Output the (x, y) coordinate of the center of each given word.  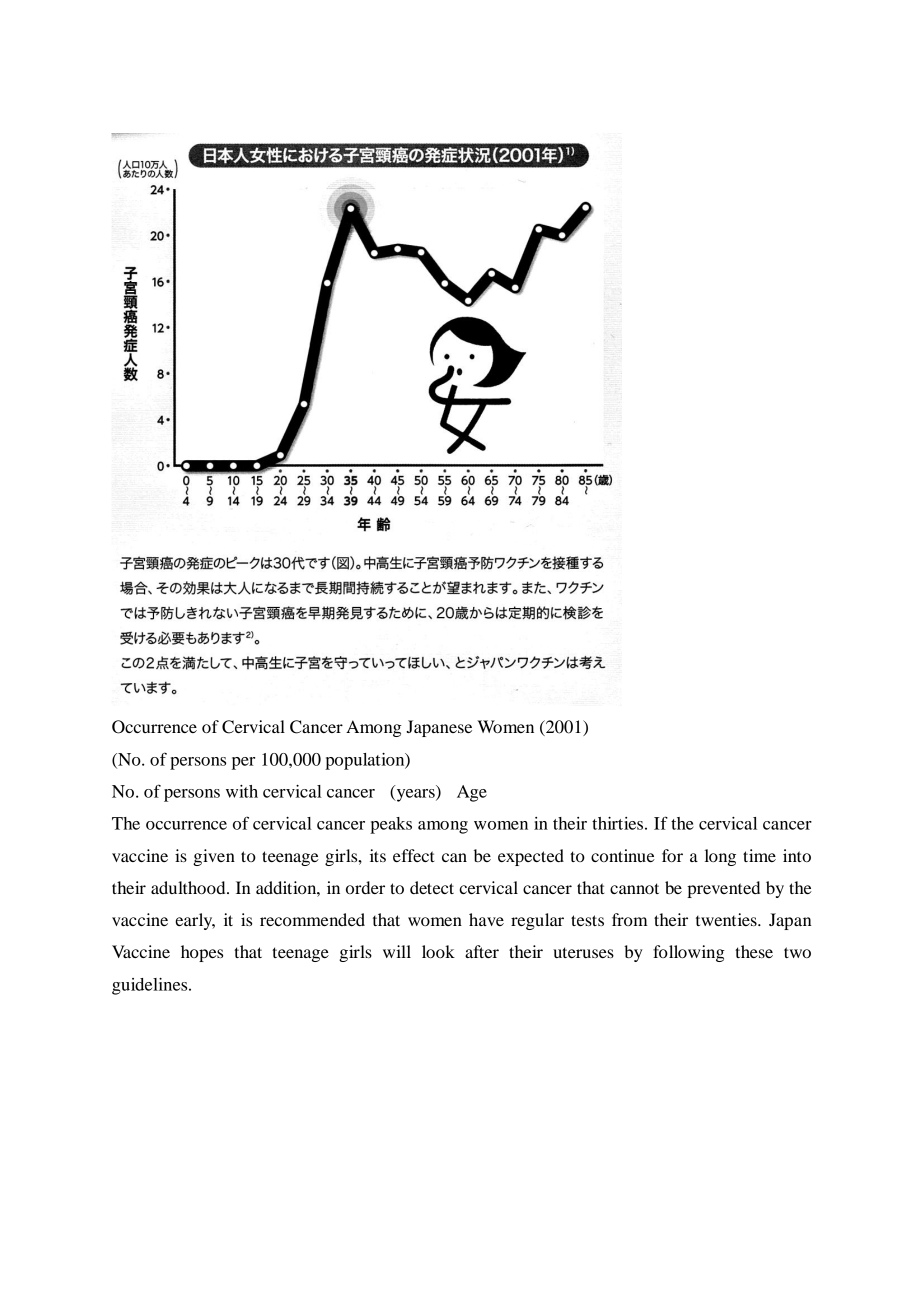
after (482, 951)
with (242, 791)
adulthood (189, 887)
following (689, 953)
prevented (723, 889)
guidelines (151, 986)
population (366, 761)
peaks (391, 825)
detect (432, 887)
